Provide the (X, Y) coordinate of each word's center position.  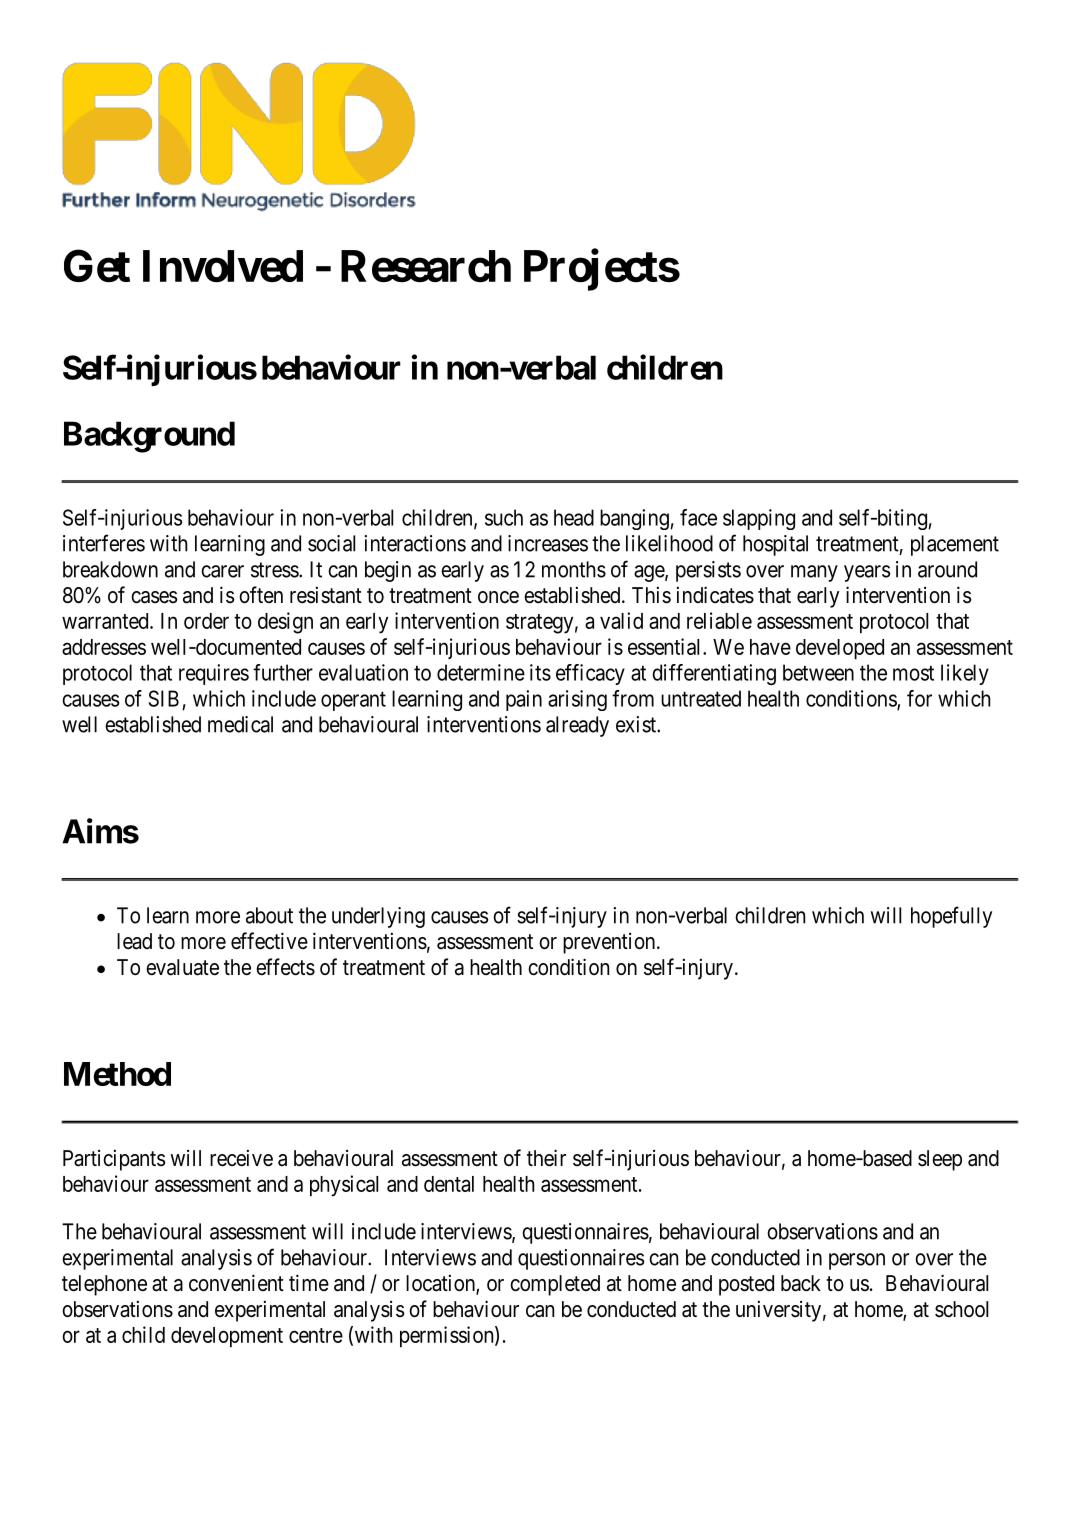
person (857, 1261)
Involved (223, 266)
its (540, 672)
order (206, 621)
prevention (610, 943)
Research (426, 266)
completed (555, 1285)
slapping (759, 519)
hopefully (951, 917)
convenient (236, 1283)
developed (840, 649)
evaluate (182, 967)
